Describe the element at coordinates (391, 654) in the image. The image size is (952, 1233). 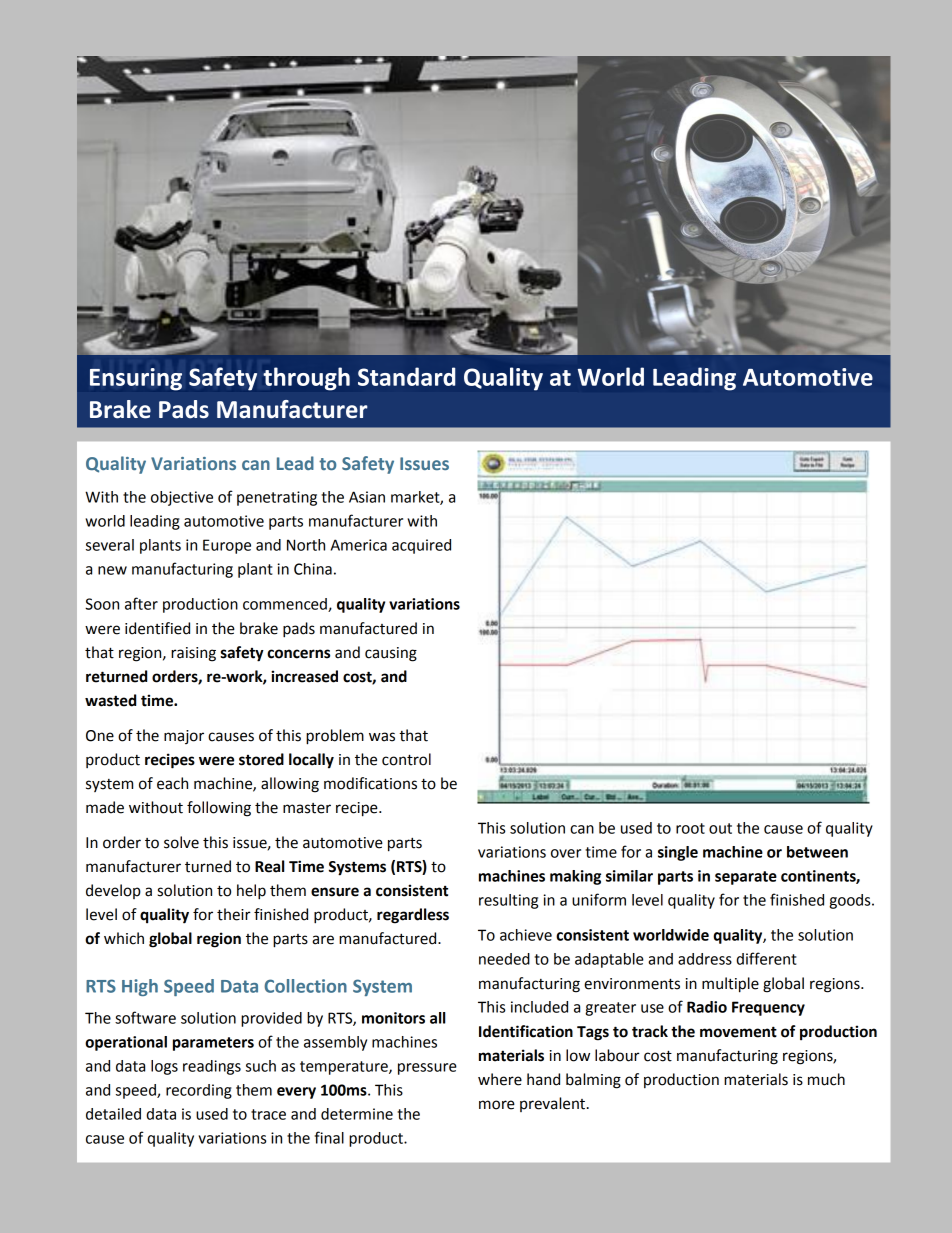
I see `causing` at that location.
